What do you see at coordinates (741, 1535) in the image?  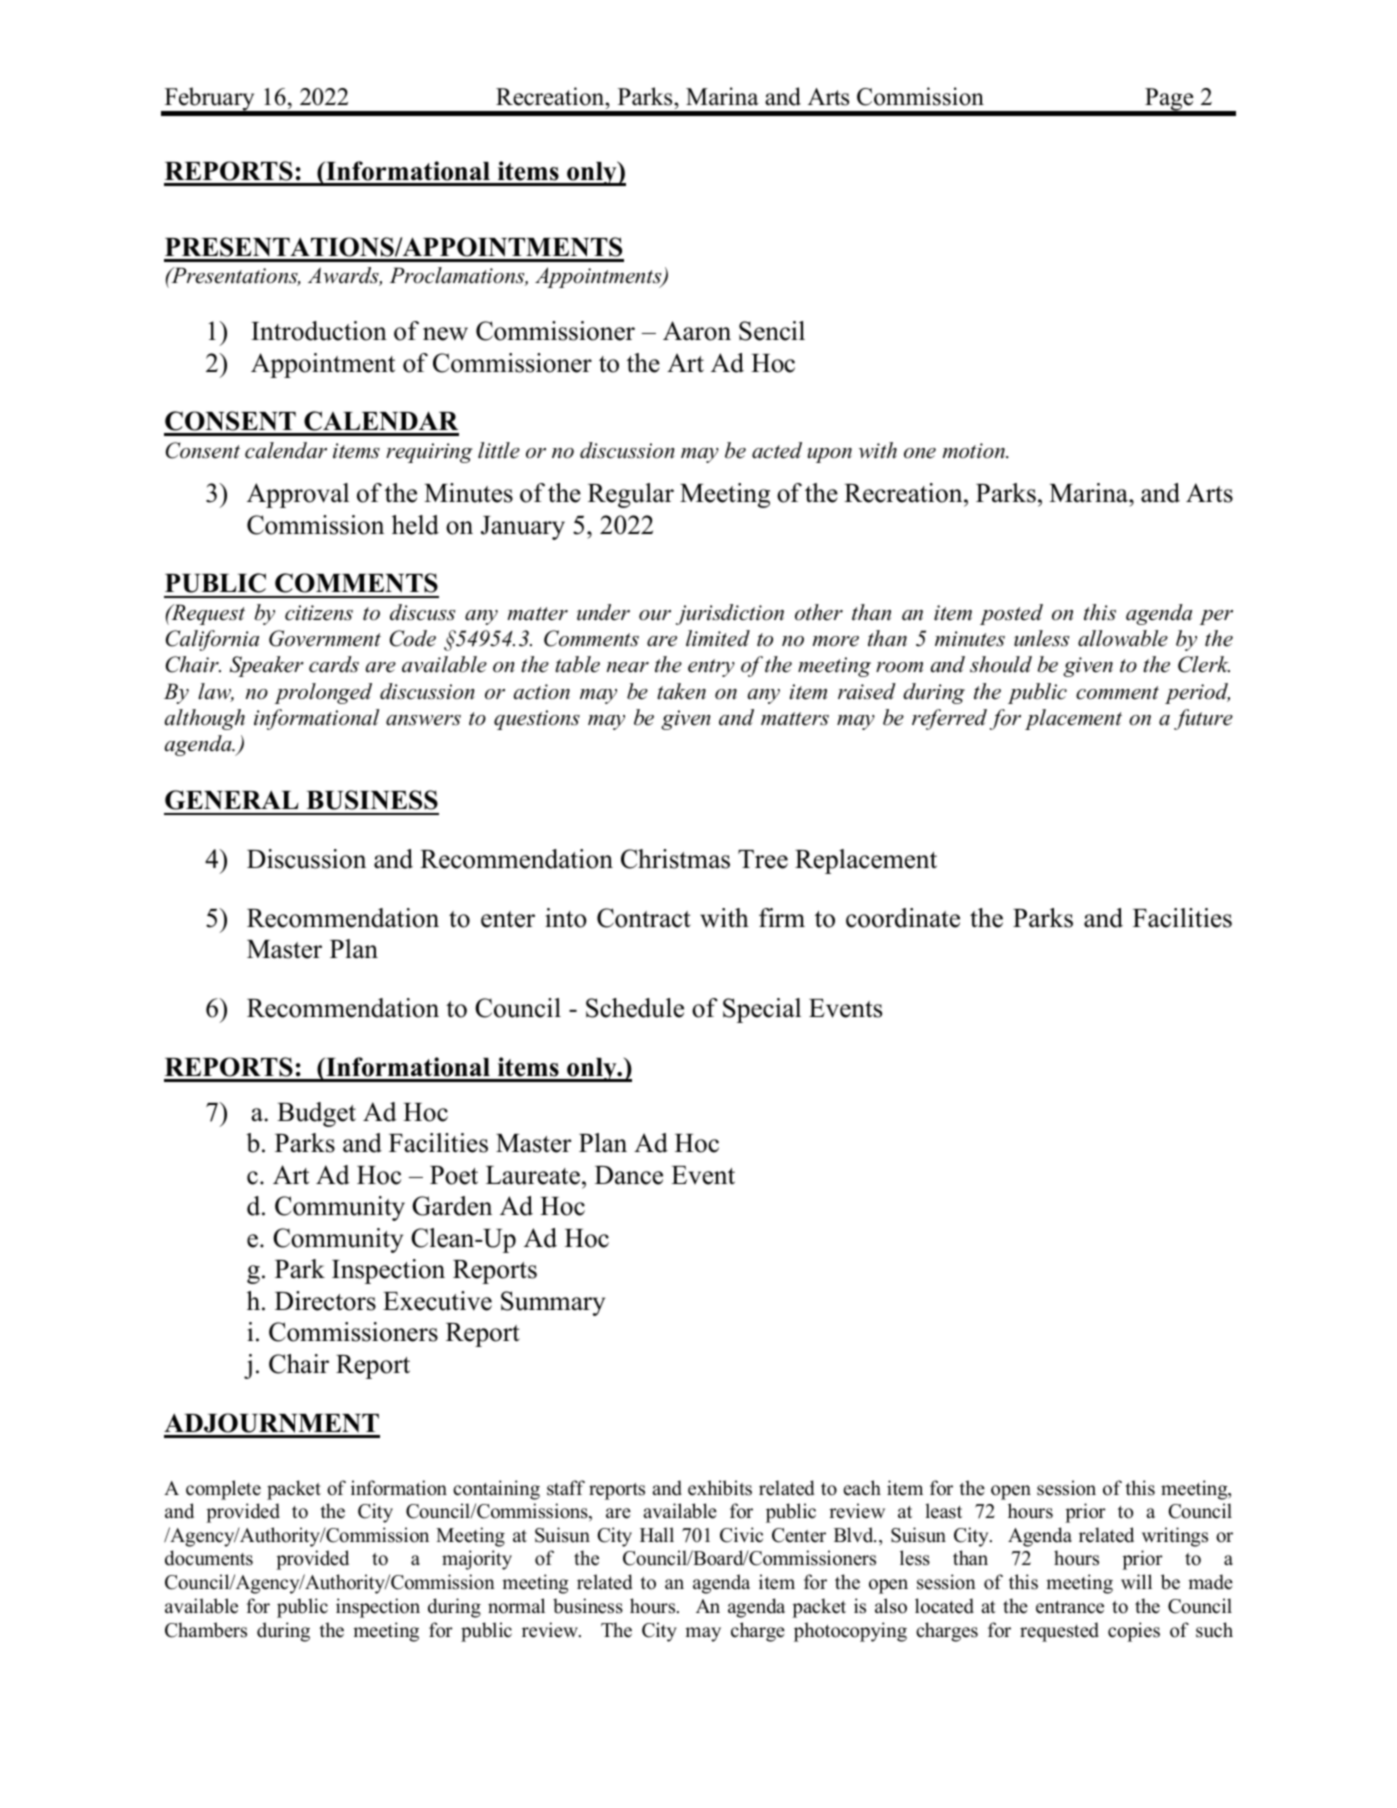 I see `Civic` at bounding box center [741, 1535].
